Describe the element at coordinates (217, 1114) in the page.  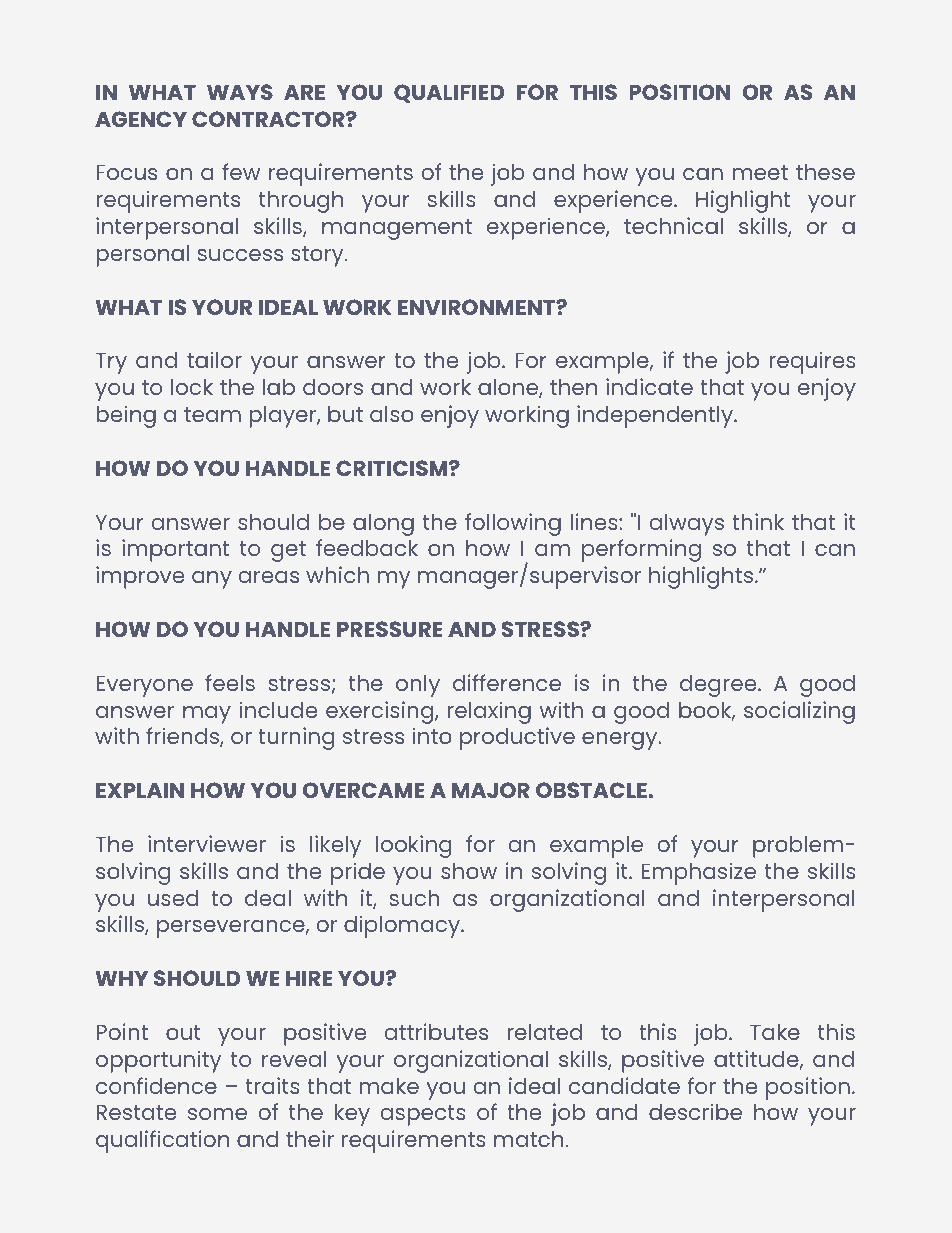
I see `some` at that location.
